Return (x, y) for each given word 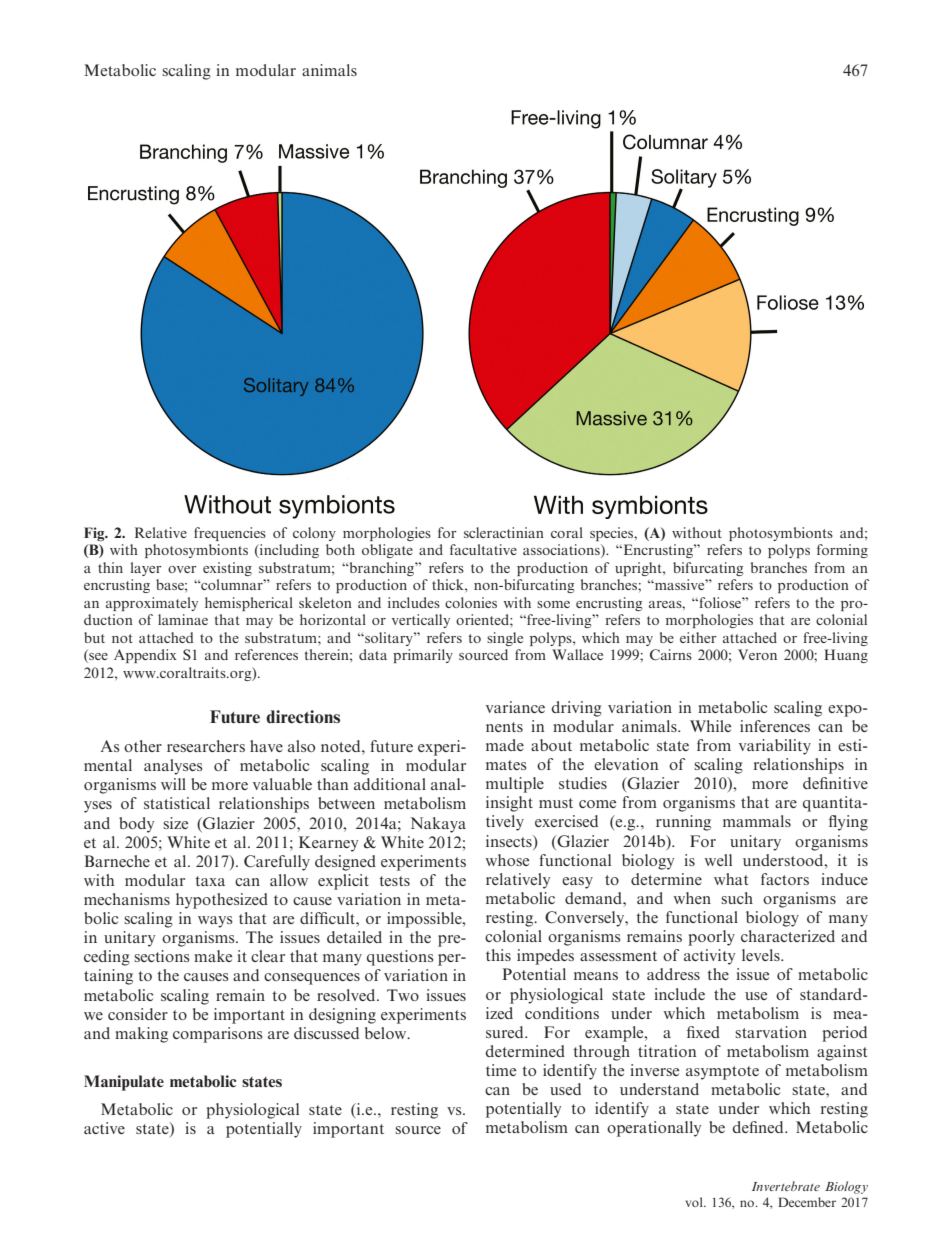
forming (842, 551)
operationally (654, 1129)
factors (785, 879)
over (182, 569)
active (104, 1128)
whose (507, 860)
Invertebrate (786, 1186)
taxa (210, 881)
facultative (483, 549)
